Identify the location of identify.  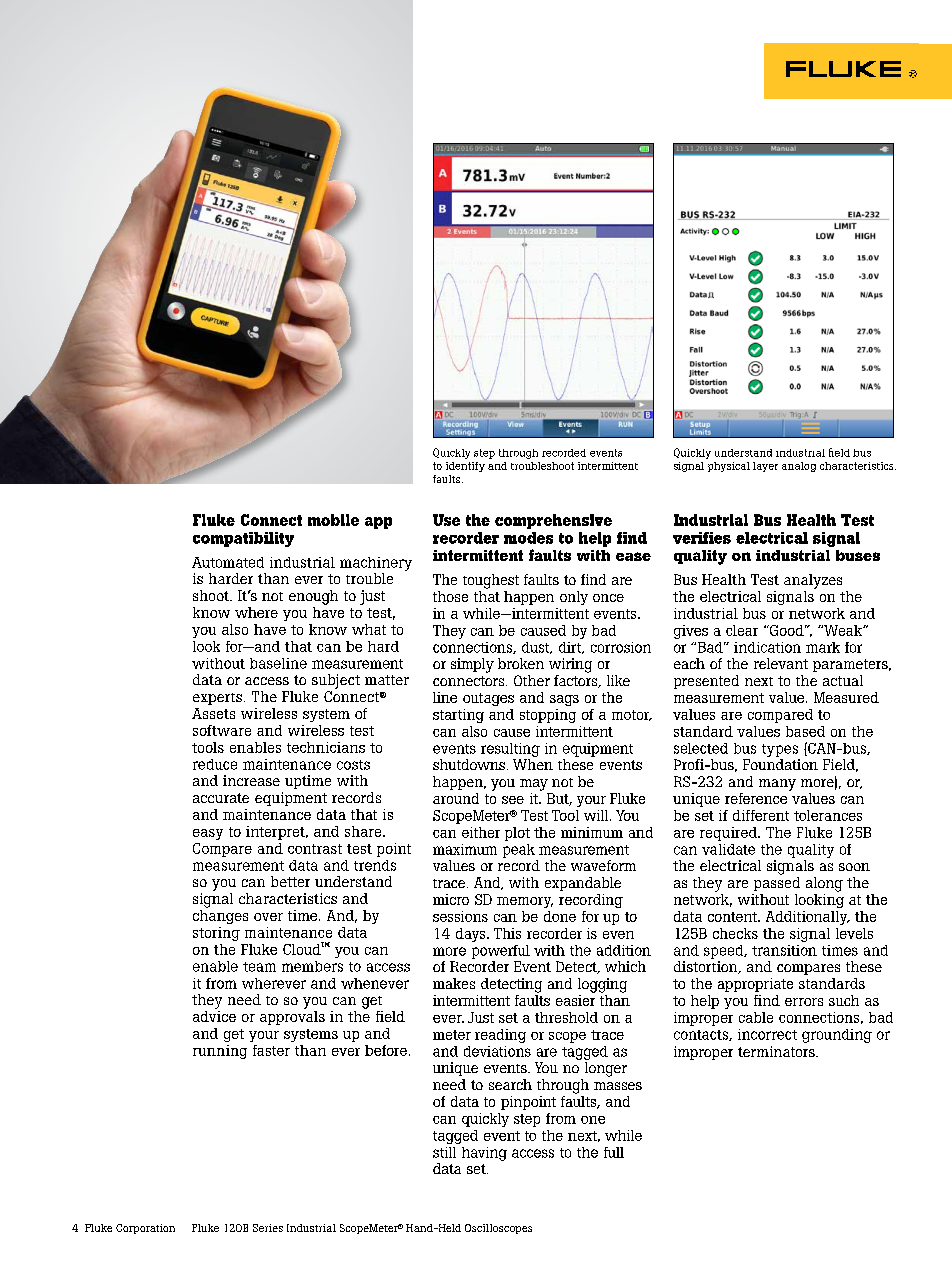
(465, 467).
